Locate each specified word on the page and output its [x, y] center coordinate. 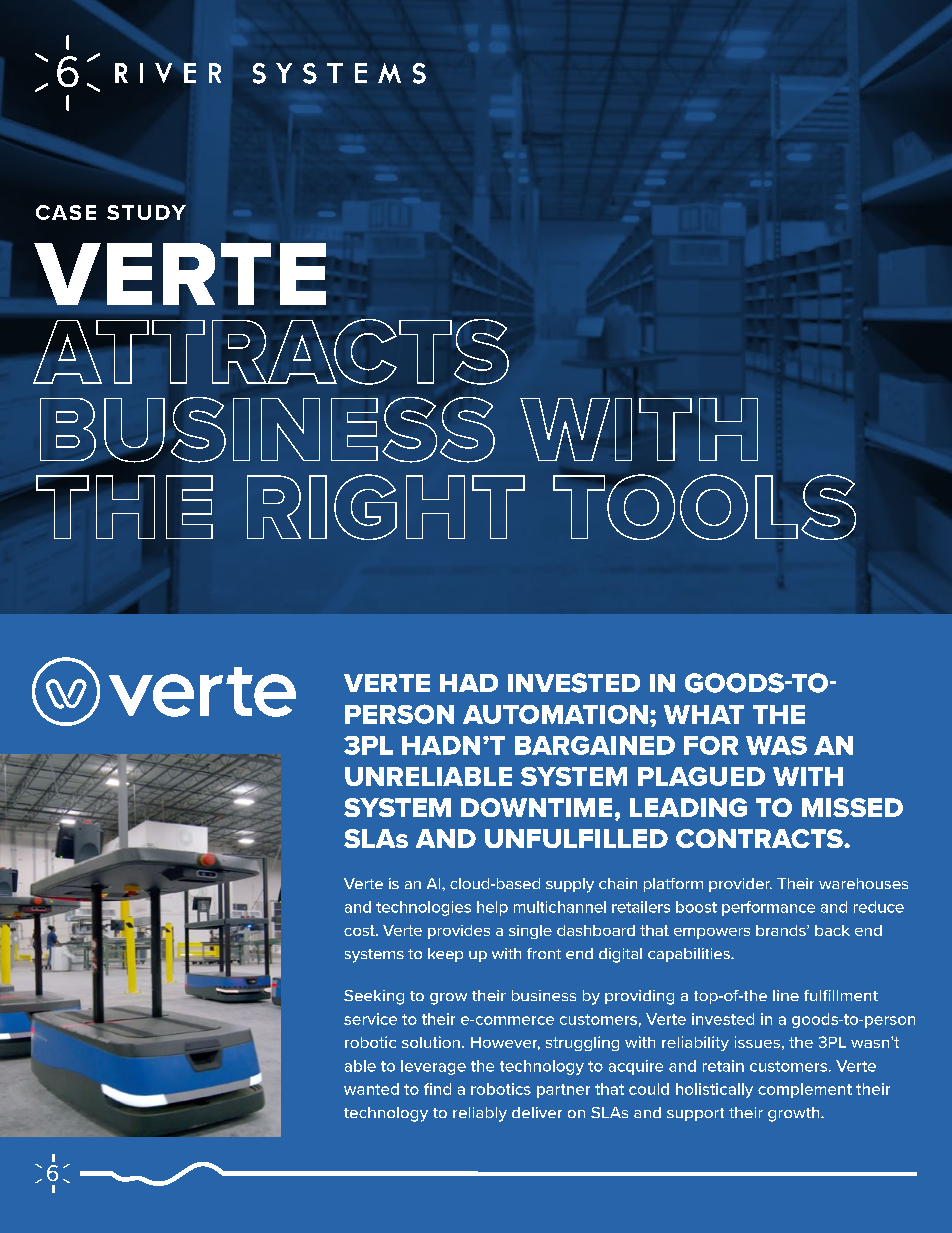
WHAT [704, 714]
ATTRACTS [271, 352]
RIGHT [386, 507]
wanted [371, 1089]
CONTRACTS [760, 838]
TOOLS [704, 507]
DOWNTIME [536, 807]
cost [360, 930]
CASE [66, 212]
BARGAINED [595, 745]
